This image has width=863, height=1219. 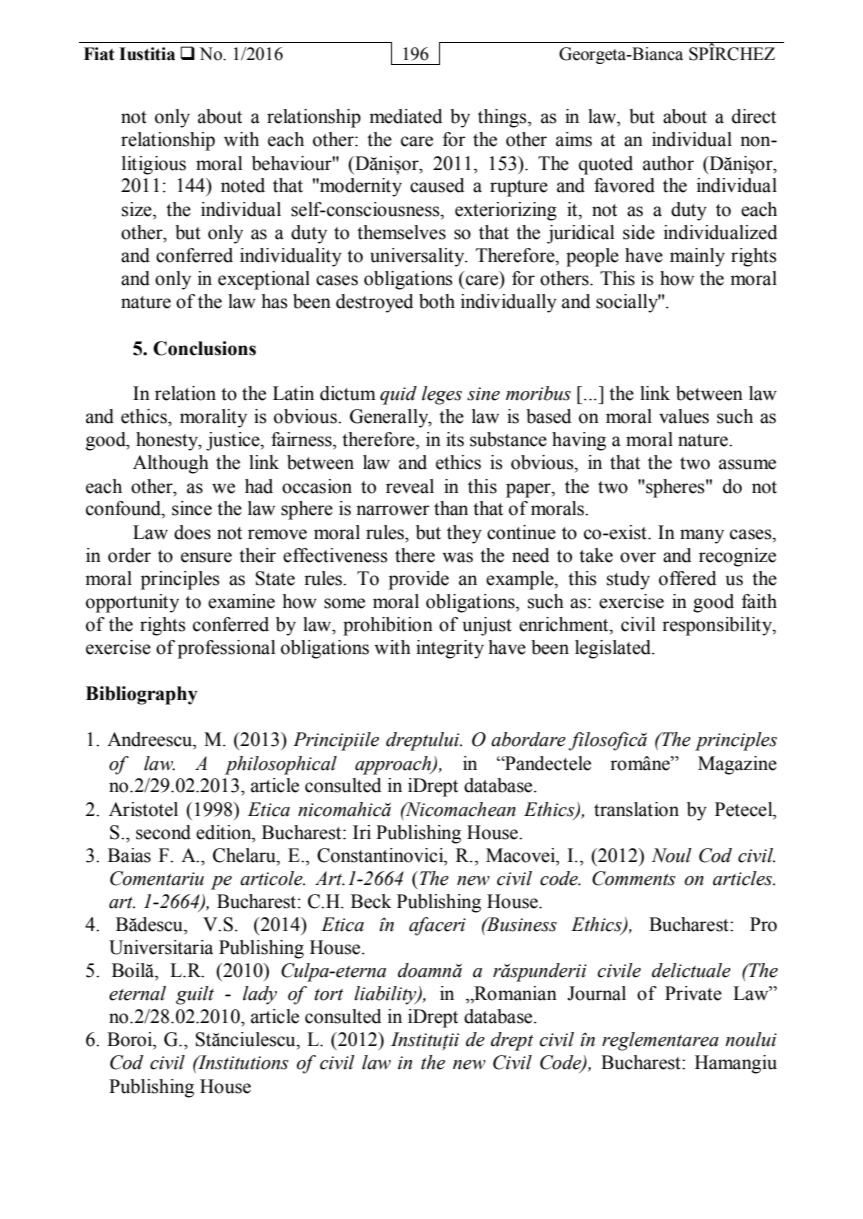 I want to click on tort, so click(x=329, y=995).
